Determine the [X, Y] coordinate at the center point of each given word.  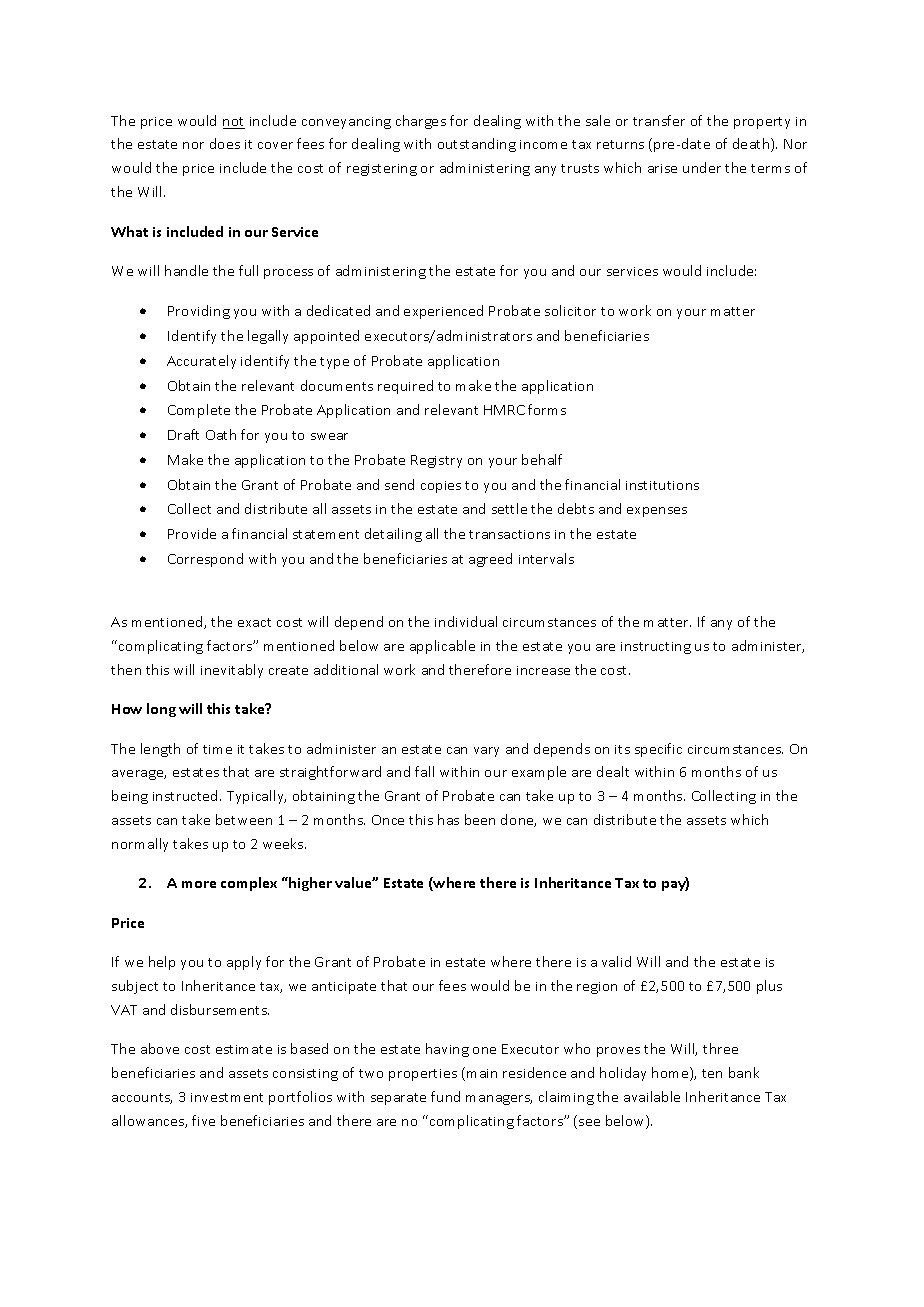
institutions [662, 485]
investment [227, 1097]
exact [254, 622]
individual [466, 621]
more [199, 884]
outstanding [477, 145]
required [405, 387]
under [702, 167]
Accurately [201, 362]
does [225, 143]
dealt [613, 771]
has [448, 819]
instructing [656, 648]
